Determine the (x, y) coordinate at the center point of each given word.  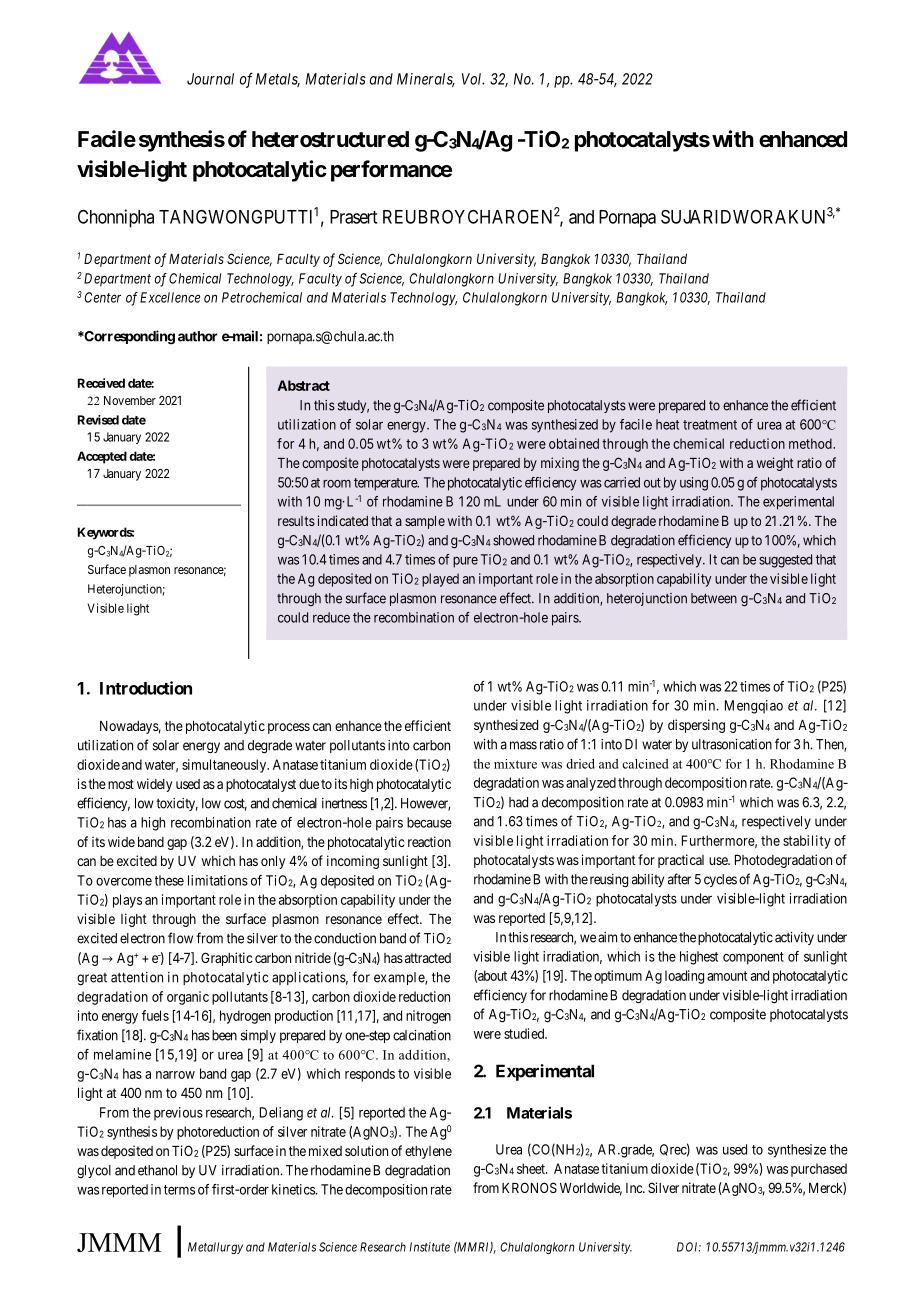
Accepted (102, 457)
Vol (473, 79)
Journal (210, 79)
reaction (429, 841)
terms (179, 1190)
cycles (720, 880)
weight (775, 464)
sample (425, 522)
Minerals (426, 80)
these (169, 880)
